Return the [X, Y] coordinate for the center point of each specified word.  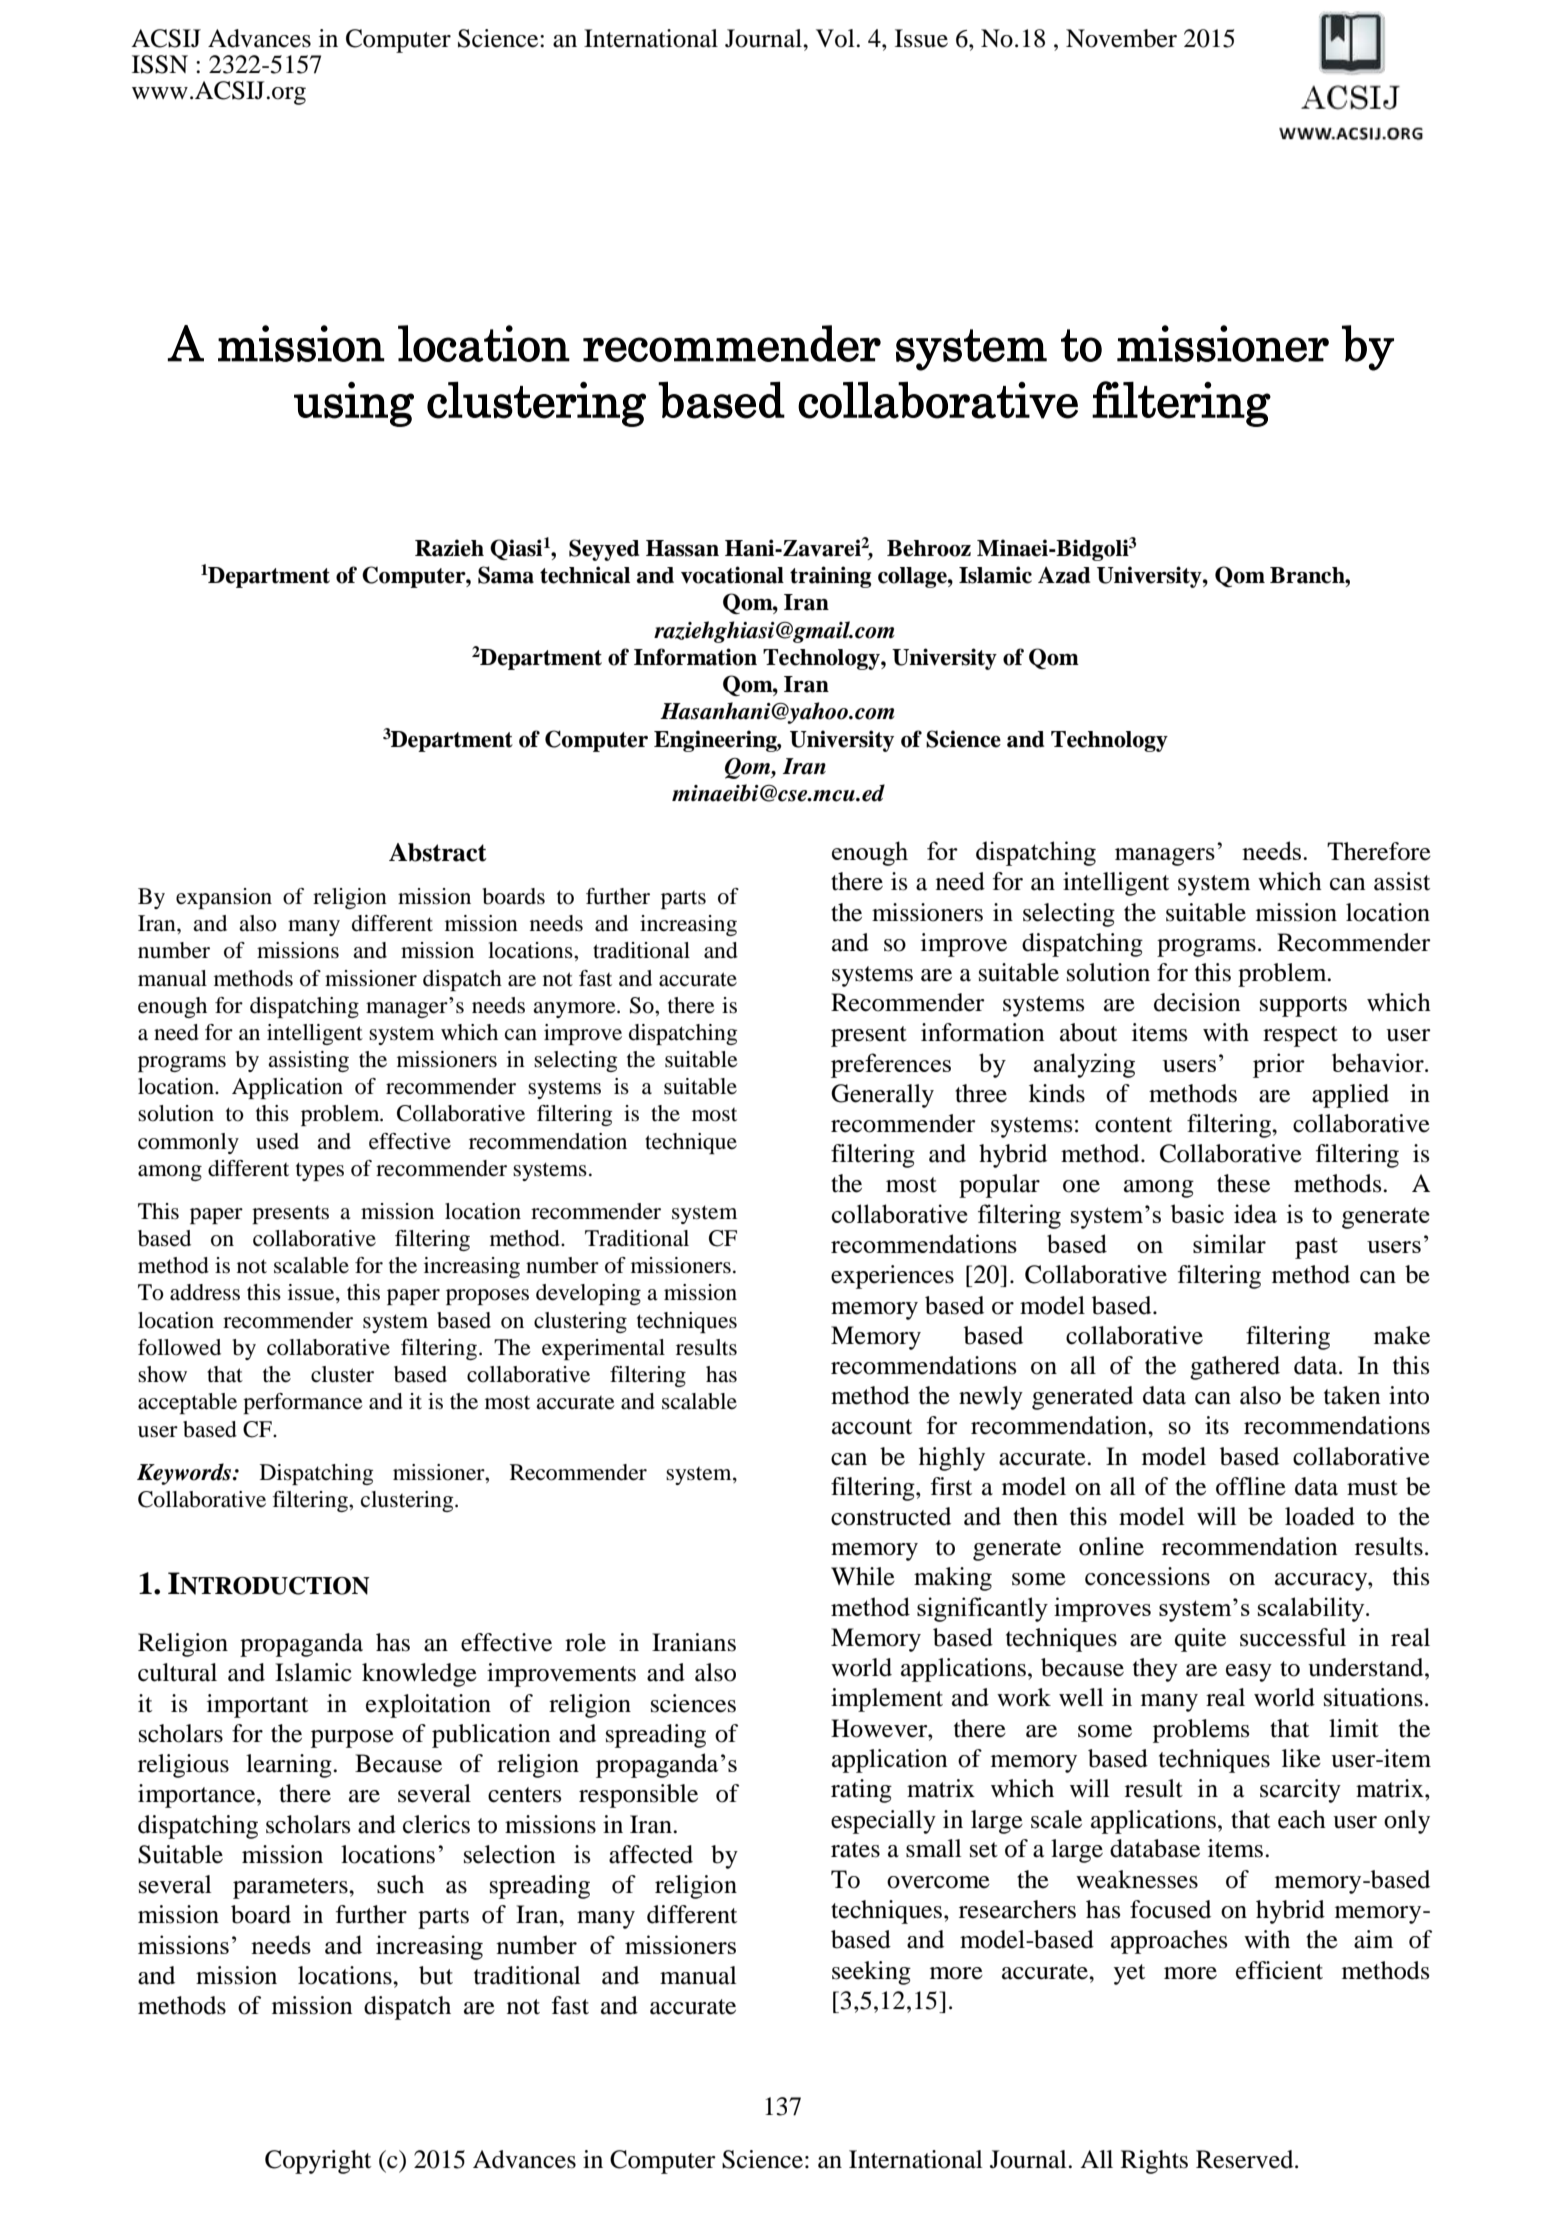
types [320, 1171]
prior [1279, 1065]
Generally [882, 1096]
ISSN [160, 64]
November [1121, 38]
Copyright [318, 2162]
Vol [836, 38]
